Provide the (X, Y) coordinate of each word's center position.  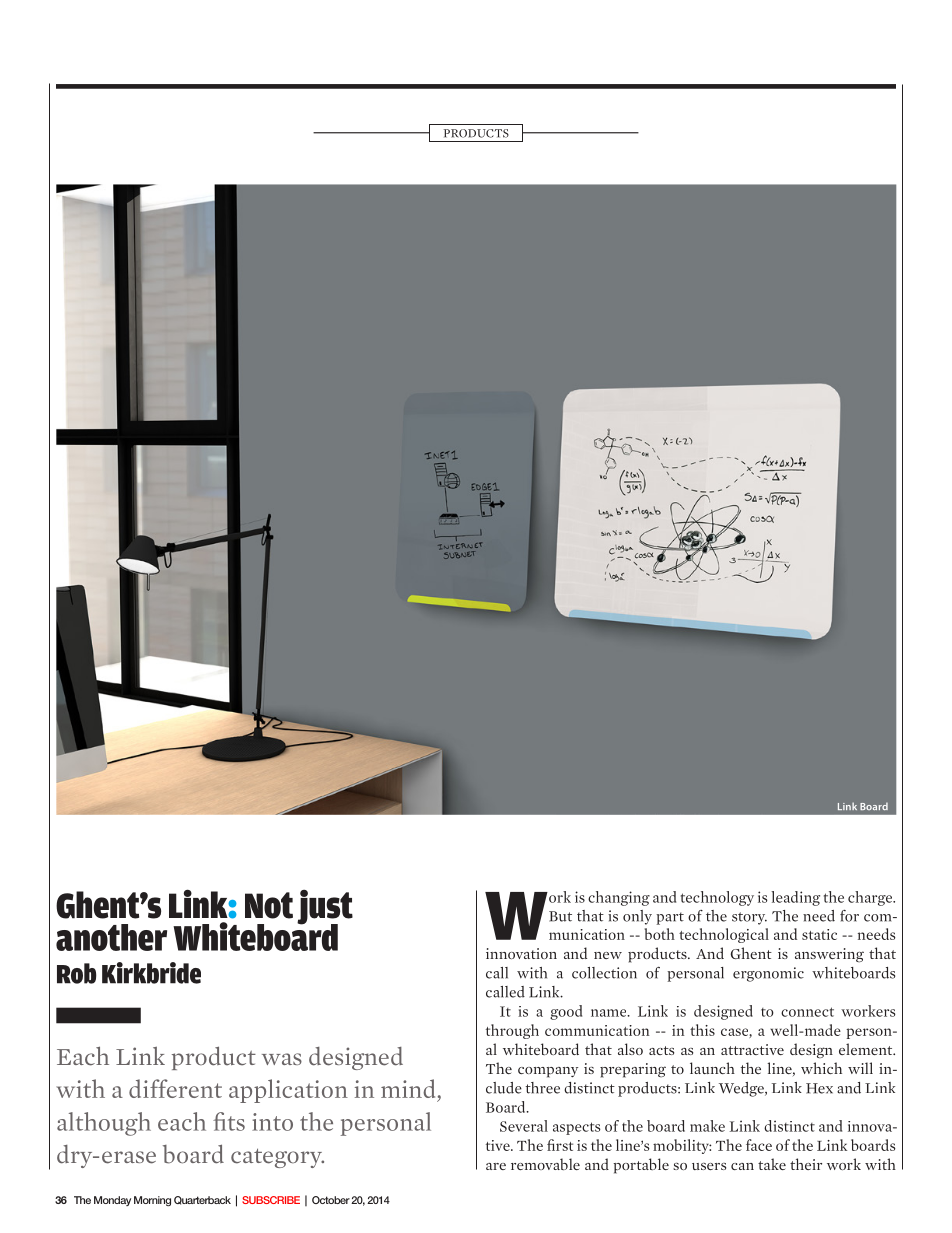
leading (795, 898)
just (325, 908)
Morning (152, 1201)
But (560, 916)
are (496, 1166)
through (512, 1031)
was (282, 1059)
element (867, 1049)
